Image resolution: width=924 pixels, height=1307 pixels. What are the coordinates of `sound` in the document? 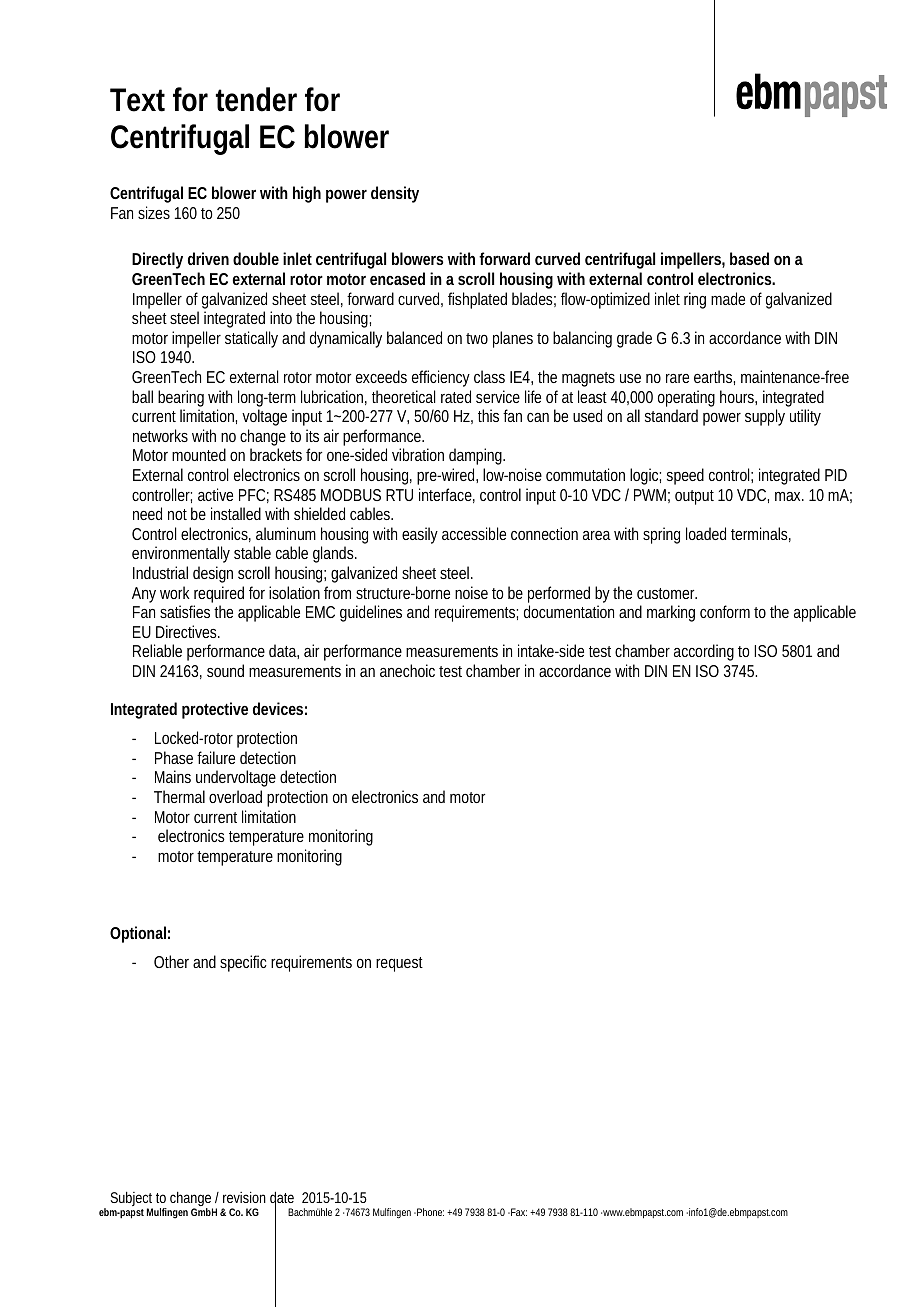 It's located at (225, 670).
